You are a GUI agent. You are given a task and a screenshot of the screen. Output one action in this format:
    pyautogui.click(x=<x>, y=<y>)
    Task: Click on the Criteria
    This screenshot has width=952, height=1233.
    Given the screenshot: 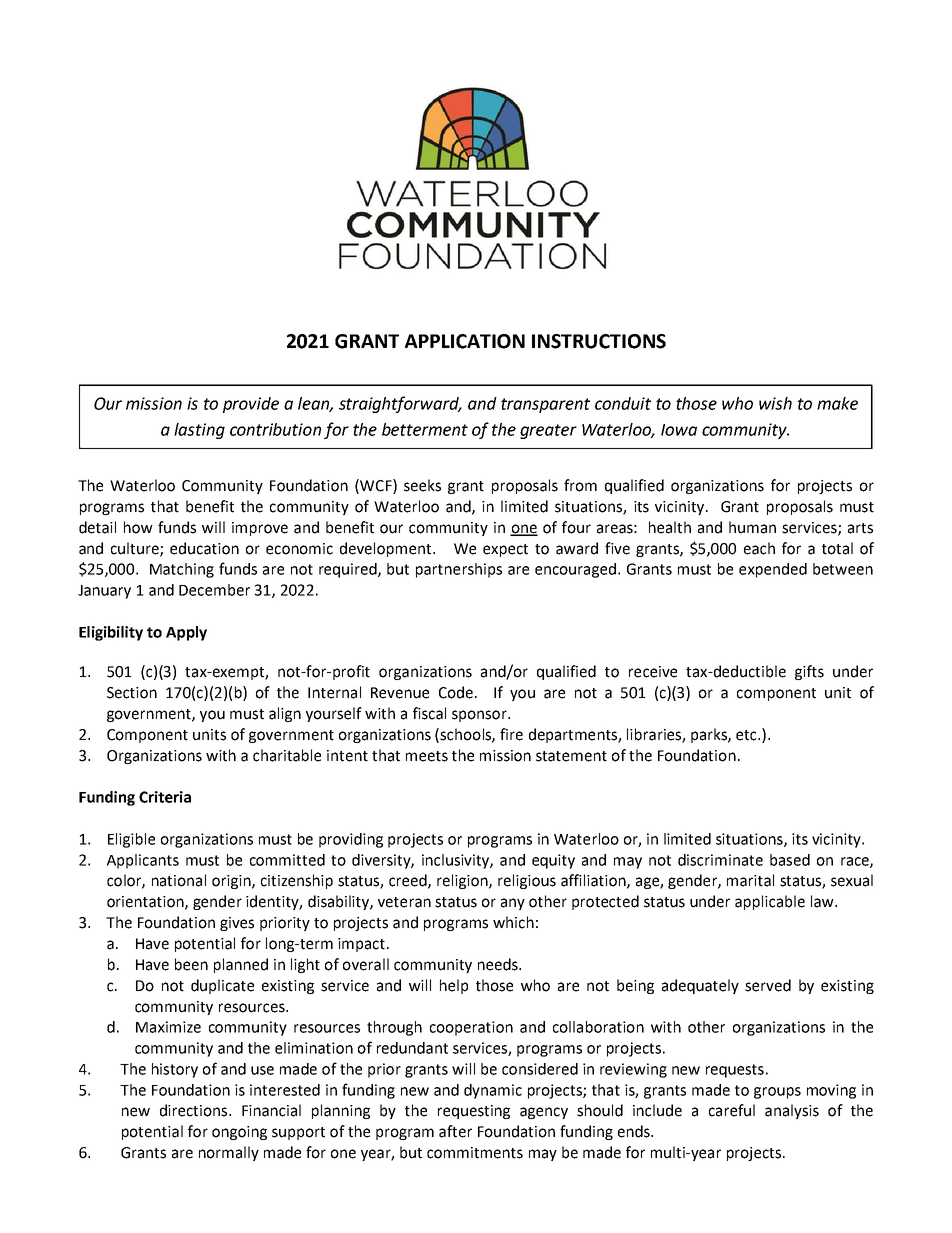 What is the action you would take?
    pyautogui.click(x=165, y=797)
